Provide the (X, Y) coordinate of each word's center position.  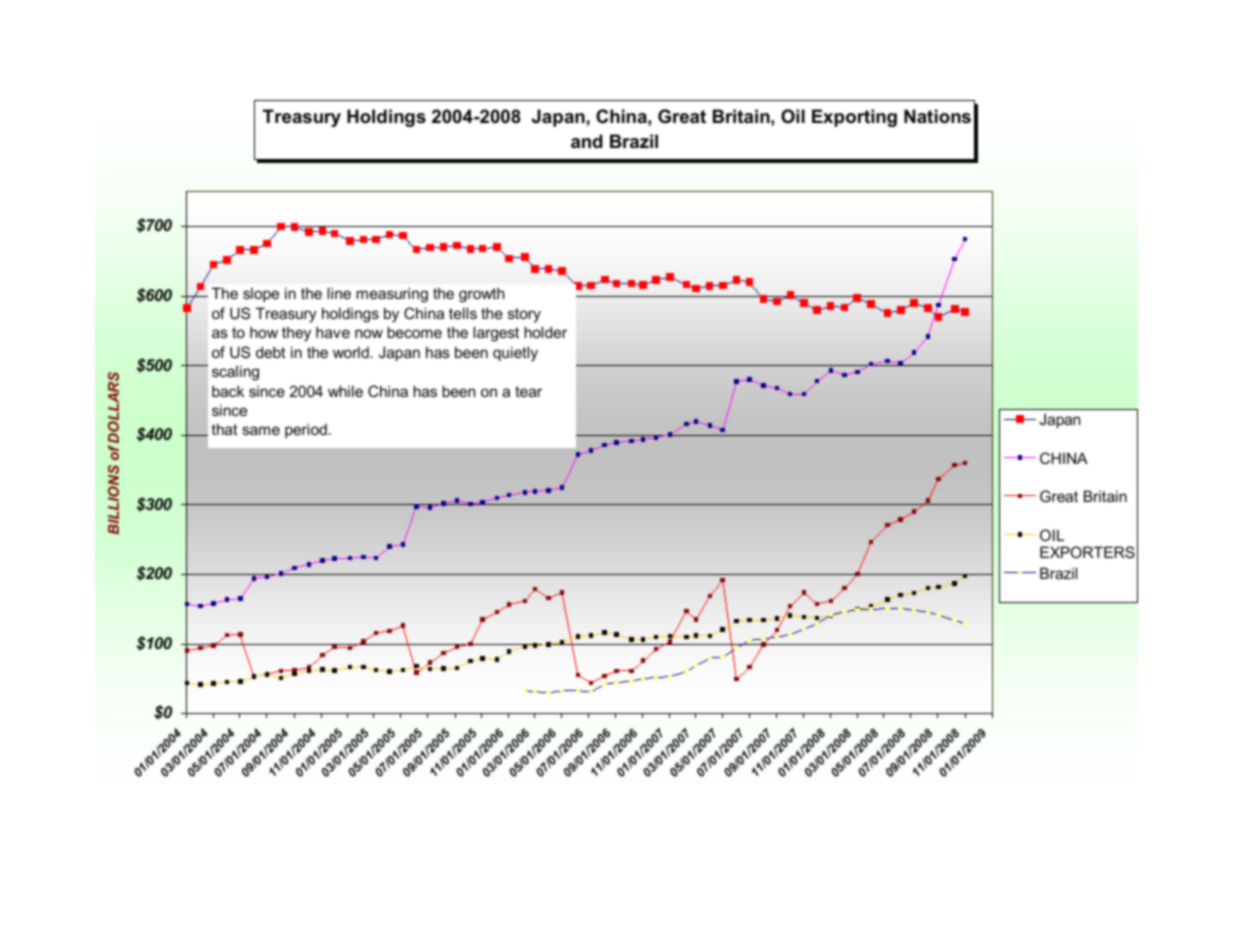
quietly (515, 354)
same (261, 430)
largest (496, 334)
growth (481, 295)
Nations (937, 116)
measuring (392, 295)
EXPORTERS (1087, 552)
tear (528, 391)
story (524, 315)
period (306, 430)
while (345, 391)
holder (545, 332)
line (339, 293)
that (224, 429)
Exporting (854, 118)
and (587, 141)
